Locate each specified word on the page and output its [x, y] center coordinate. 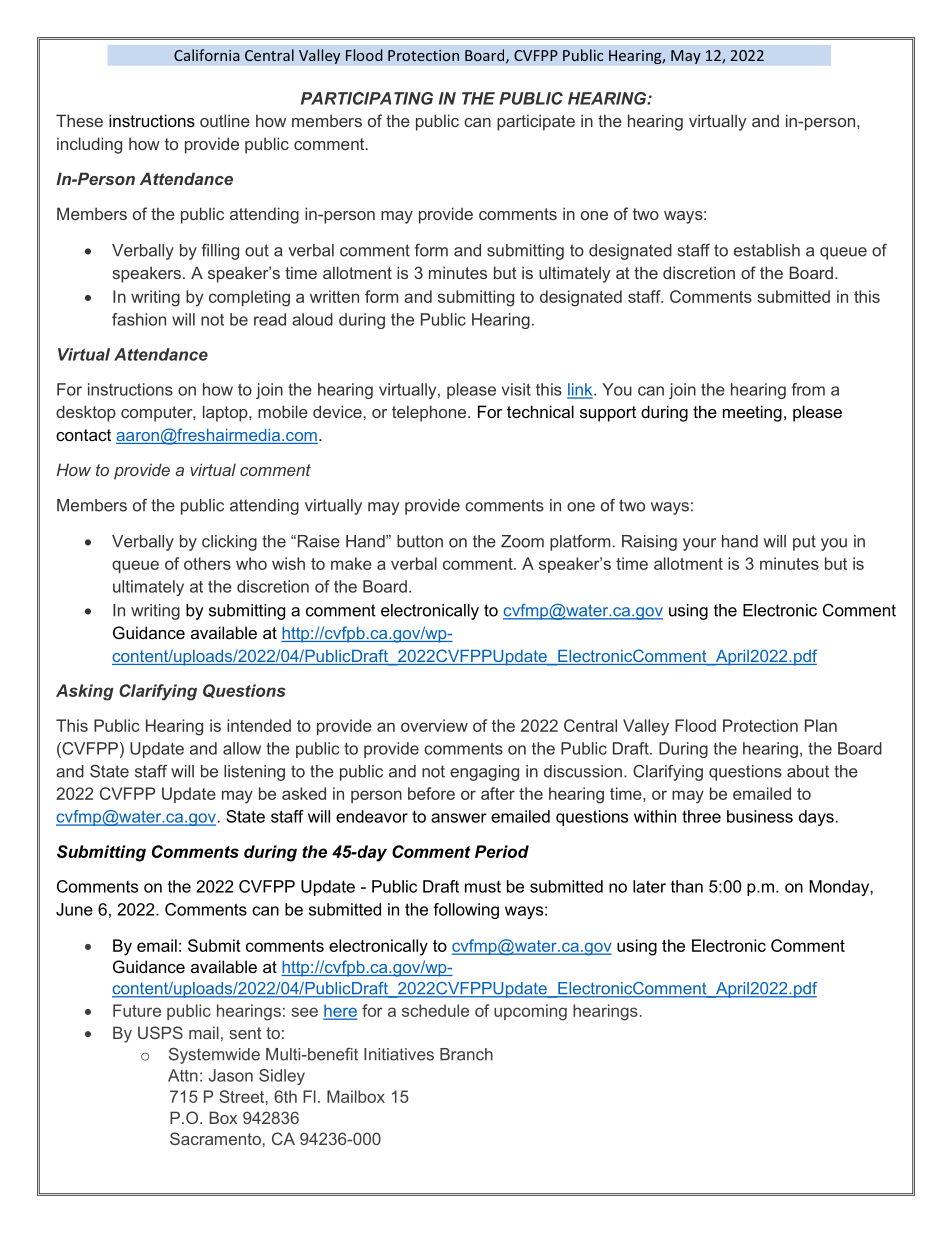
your [699, 544]
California [206, 55]
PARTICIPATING [367, 98]
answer [459, 818]
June [74, 909]
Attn [183, 1075]
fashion [139, 319]
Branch [466, 1054]
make [351, 563]
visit [516, 389]
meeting [752, 413]
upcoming [530, 1012]
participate [536, 122]
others [207, 563]
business [760, 816]
